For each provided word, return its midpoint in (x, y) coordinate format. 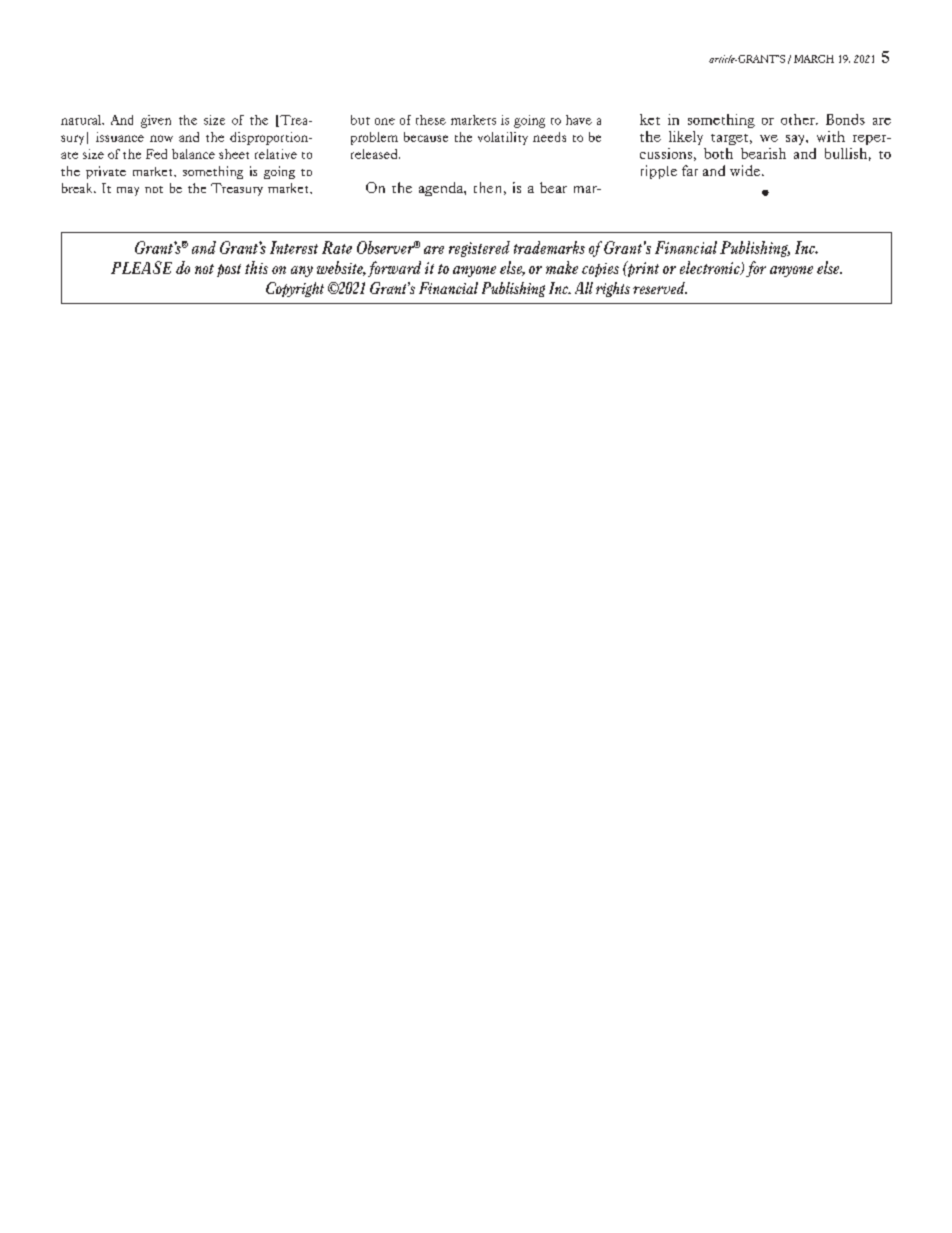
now (161, 138)
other (799, 119)
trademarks (549, 247)
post (229, 270)
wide (746, 170)
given (156, 121)
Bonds (845, 119)
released (375, 154)
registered (479, 249)
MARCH (814, 59)
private (106, 172)
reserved (660, 288)
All (584, 288)
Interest (294, 247)
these (431, 120)
